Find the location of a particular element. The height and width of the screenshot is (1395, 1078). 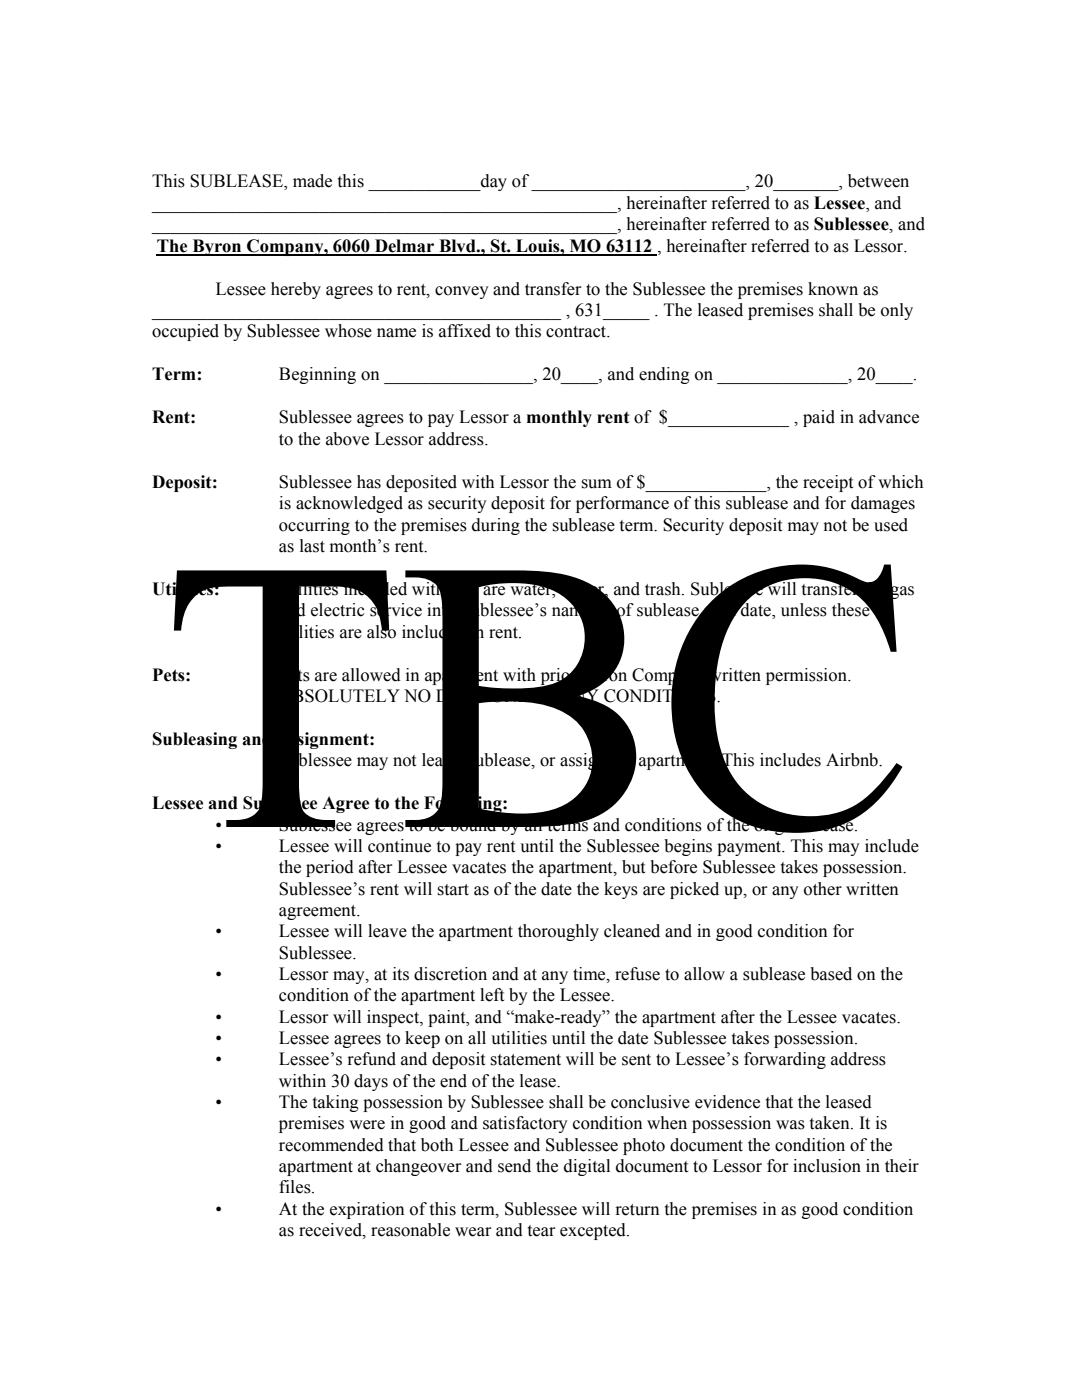

paid is located at coordinates (819, 418).
